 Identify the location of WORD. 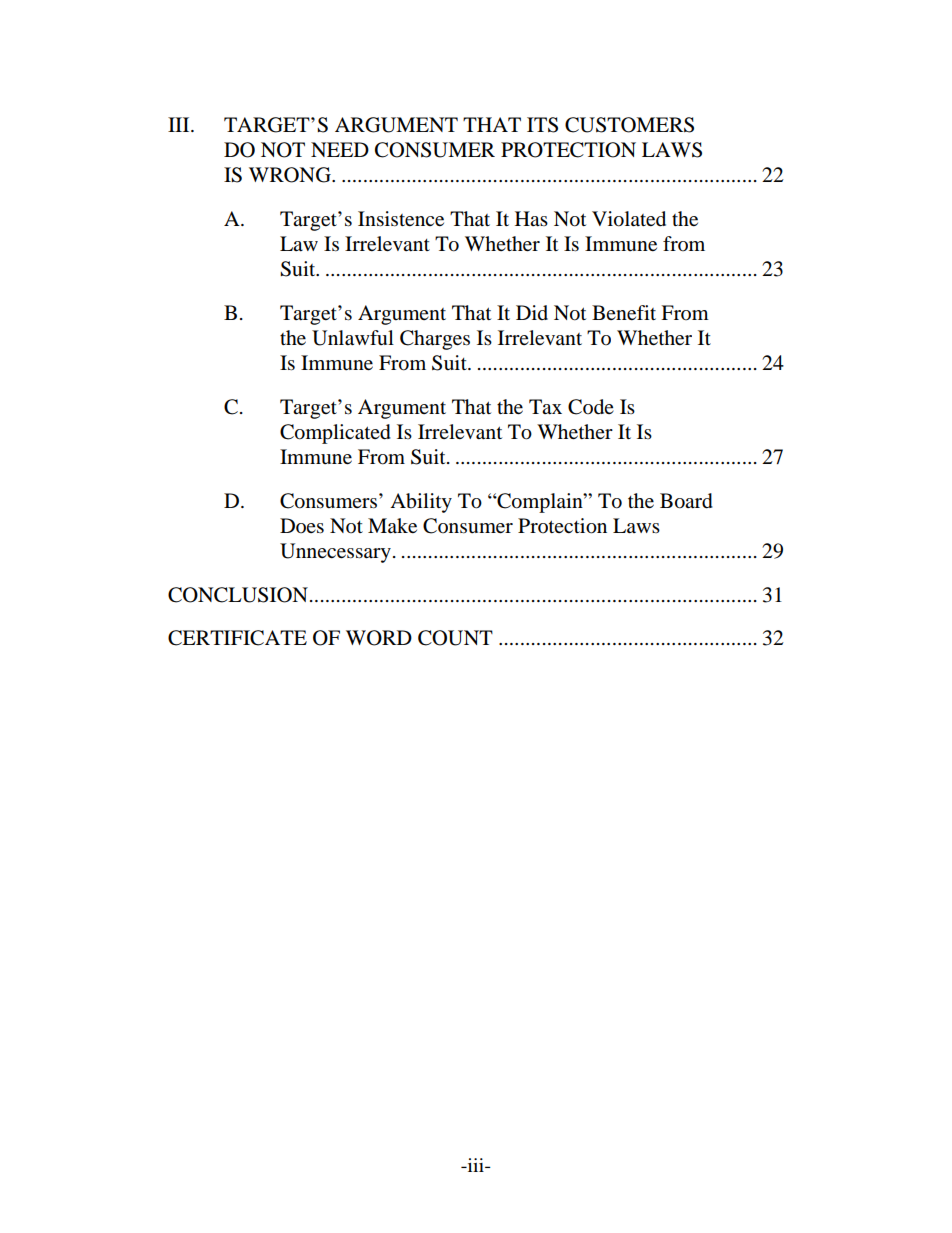
(379, 638).
